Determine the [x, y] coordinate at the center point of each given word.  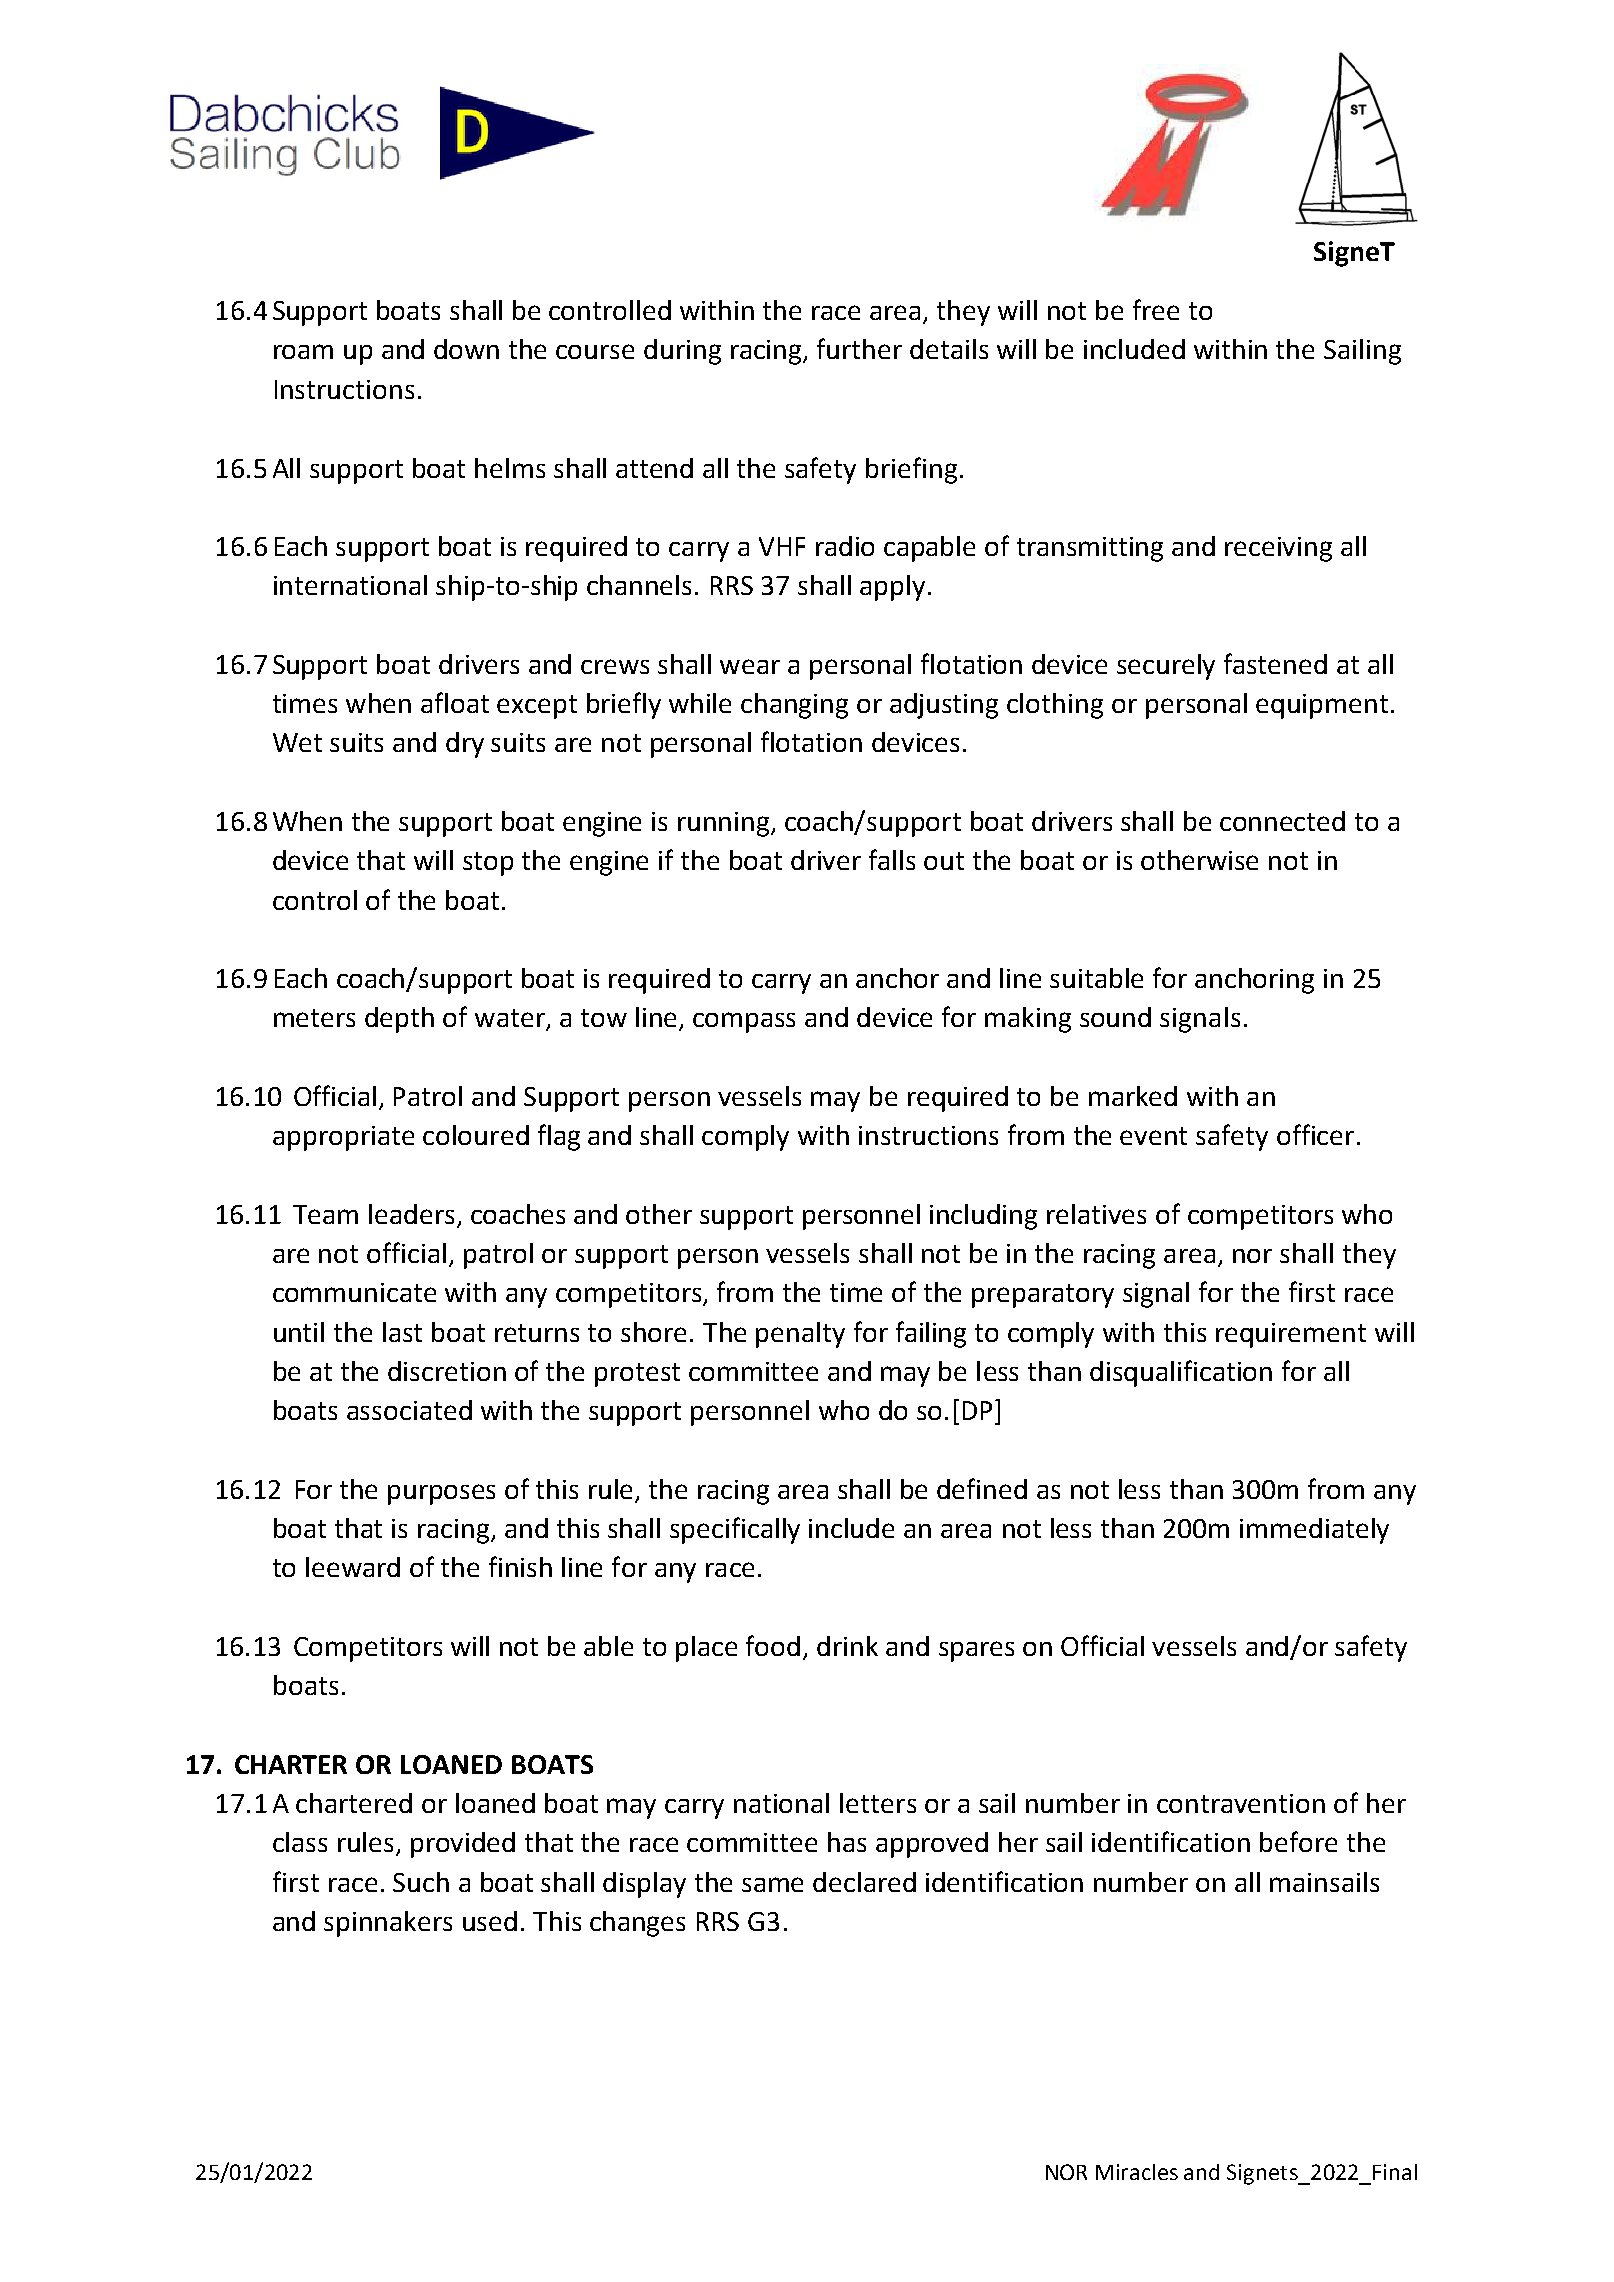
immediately [1314, 1531]
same [772, 1884]
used [490, 1921]
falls [892, 859]
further [859, 348]
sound [1115, 1017]
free [1156, 309]
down [466, 349]
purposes [441, 1494]
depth [399, 1020]
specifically [735, 1530]
